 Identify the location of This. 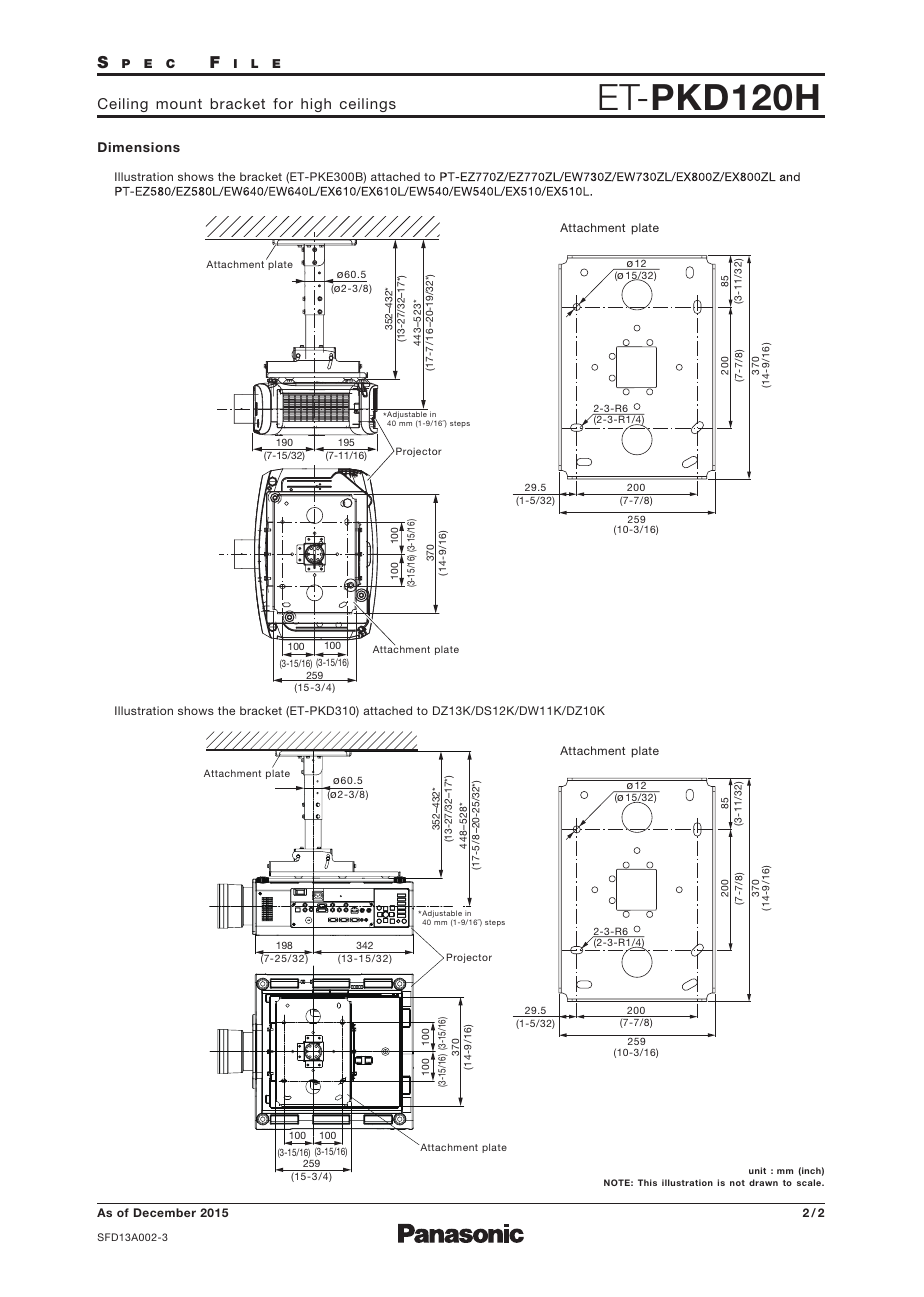
(647, 1182).
